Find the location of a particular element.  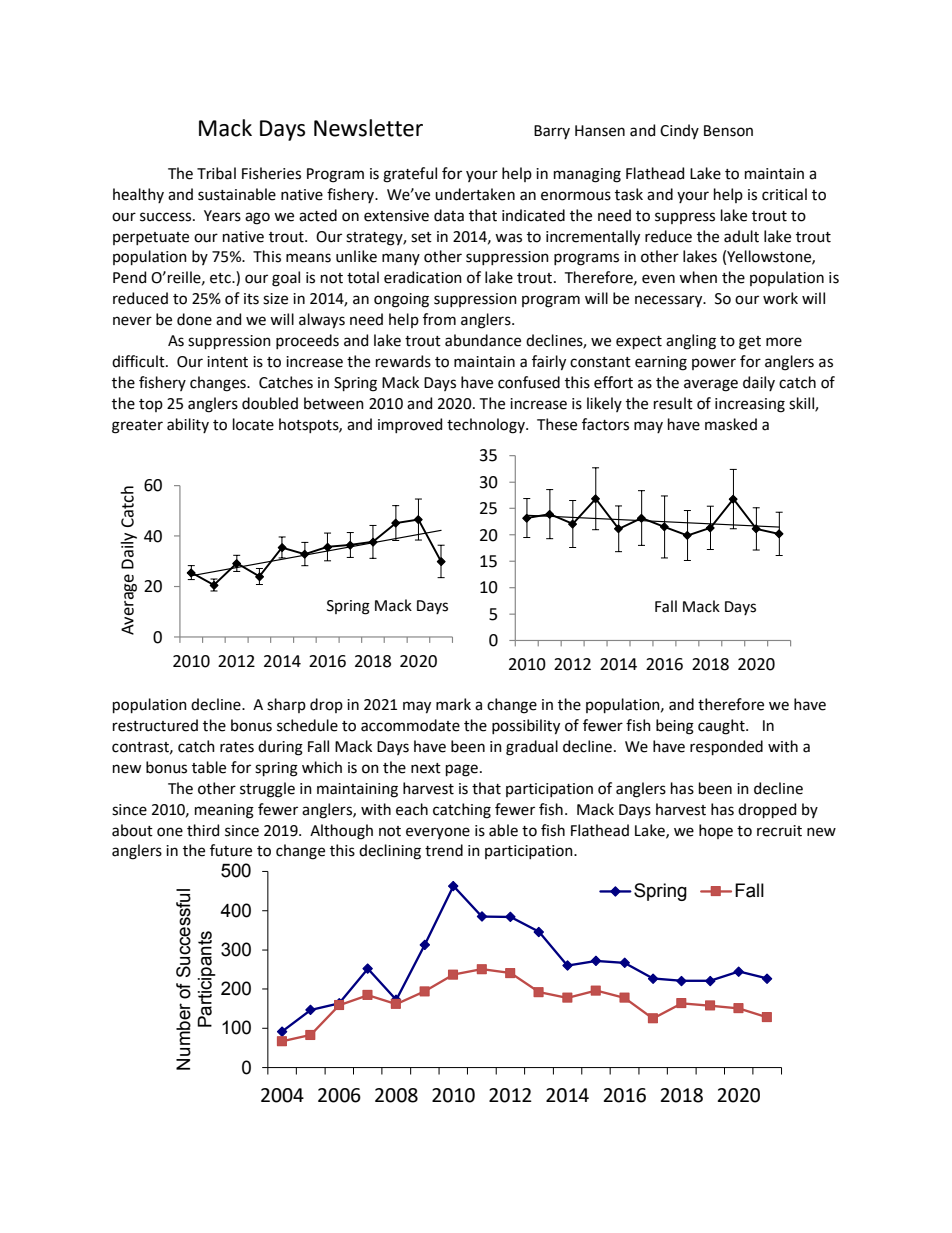

Benson is located at coordinates (728, 131).
